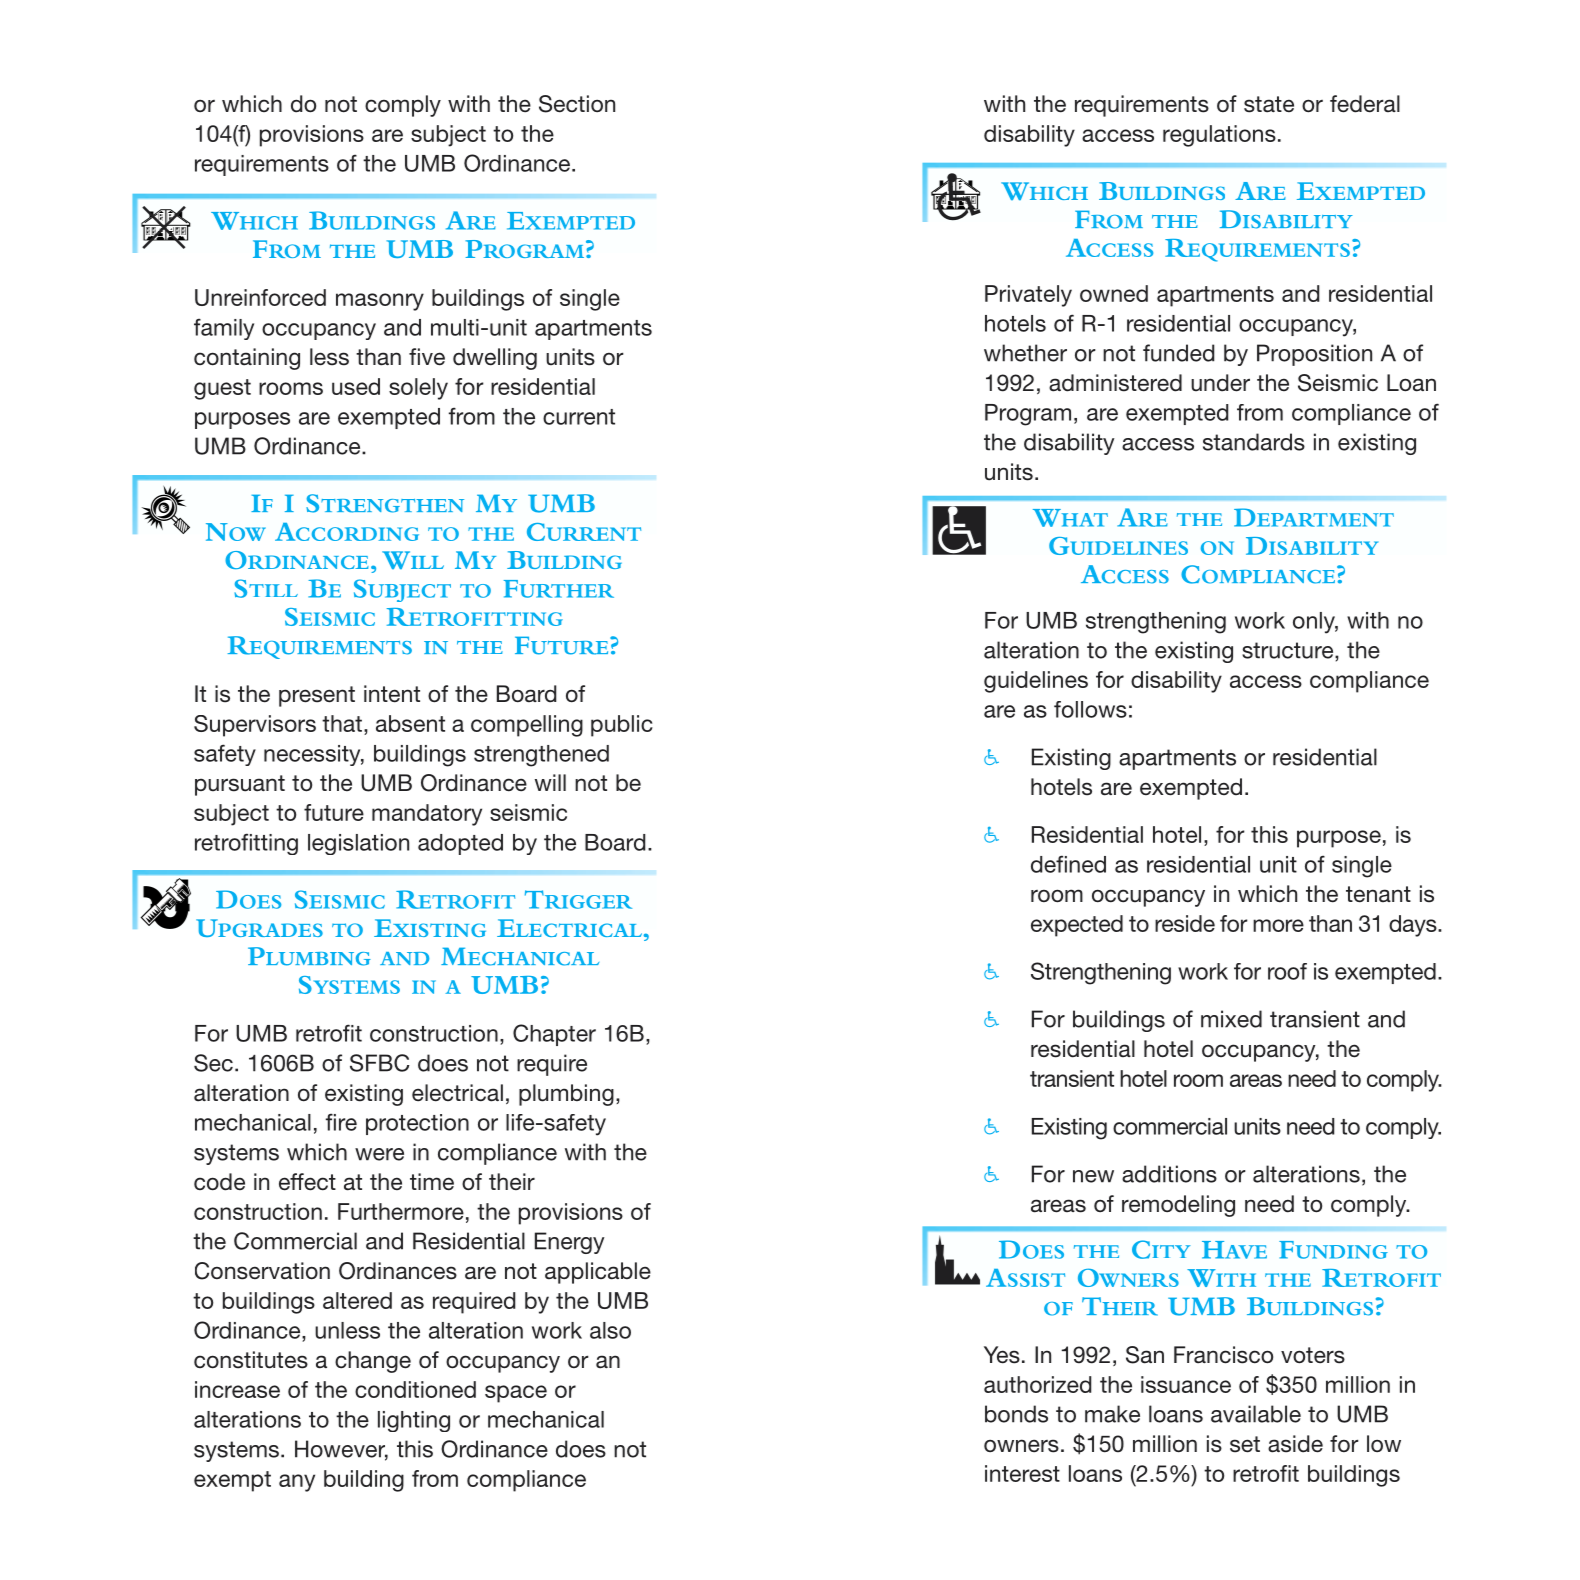 The height and width of the screenshot is (1580, 1580). Describe the element at coordinates (622, 726) in the screenshot. I see `public` at that location.
